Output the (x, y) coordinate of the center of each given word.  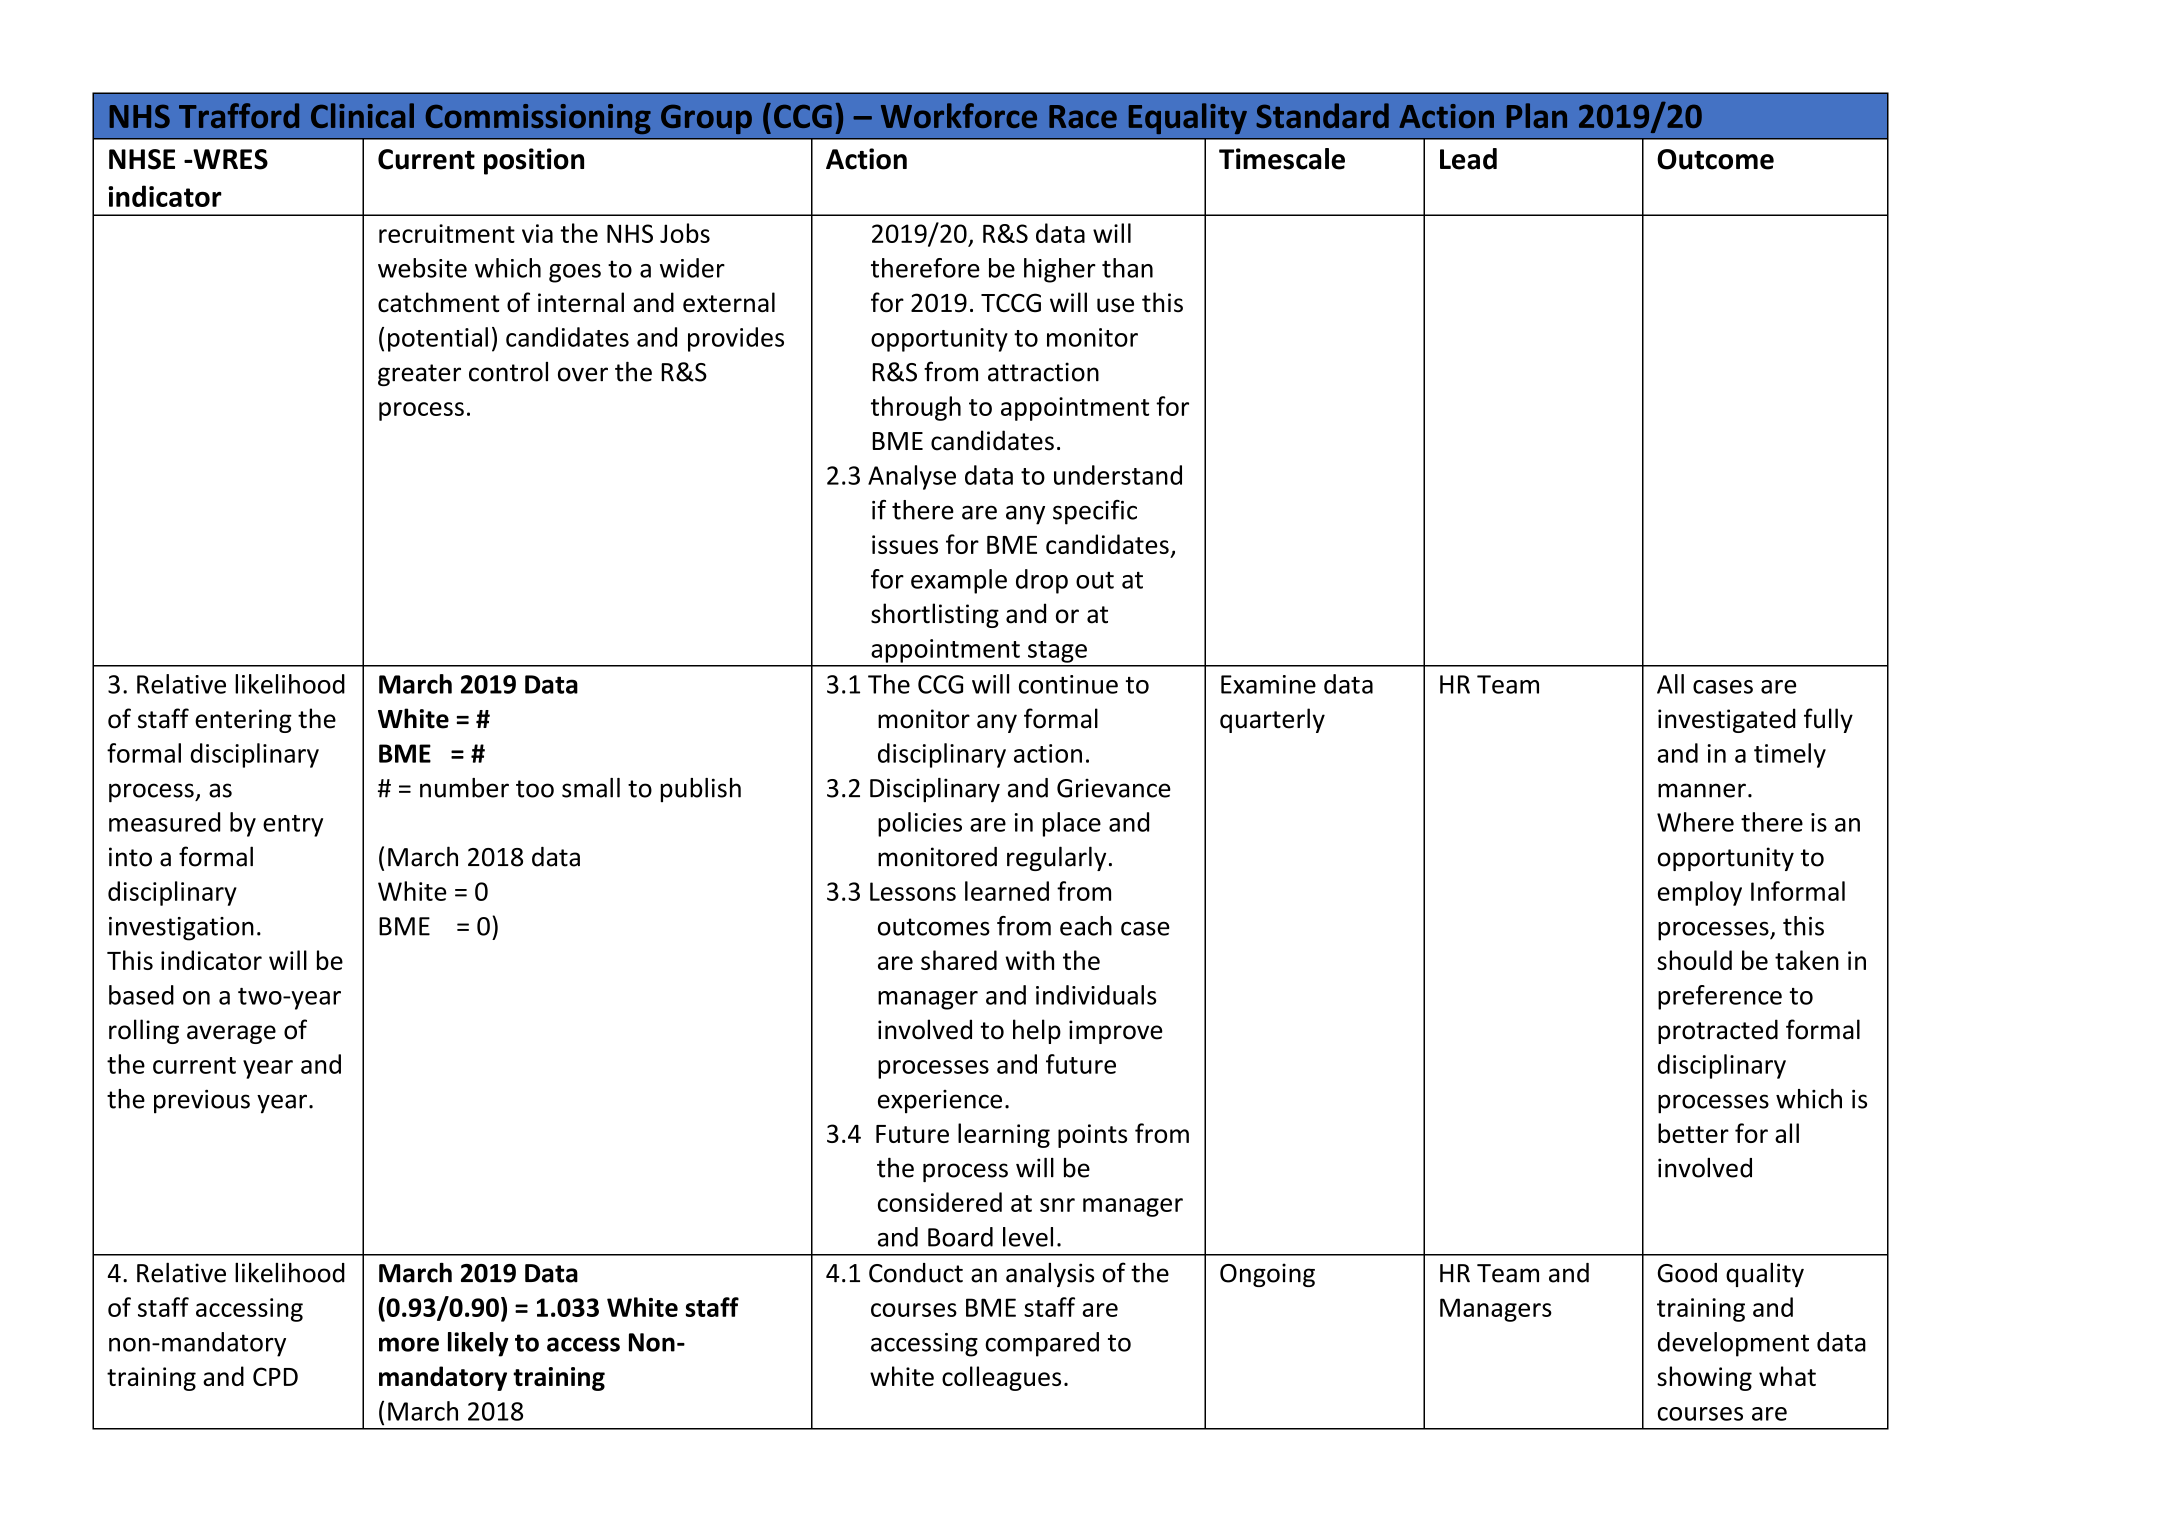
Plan (1537, 115)
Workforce (959, 115)
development (1733, 1344)
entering (243, 721)
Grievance (1114, 788)
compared (1042, 1344)
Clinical (362, 115)
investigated (1727, 720)
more (409, 1344)
